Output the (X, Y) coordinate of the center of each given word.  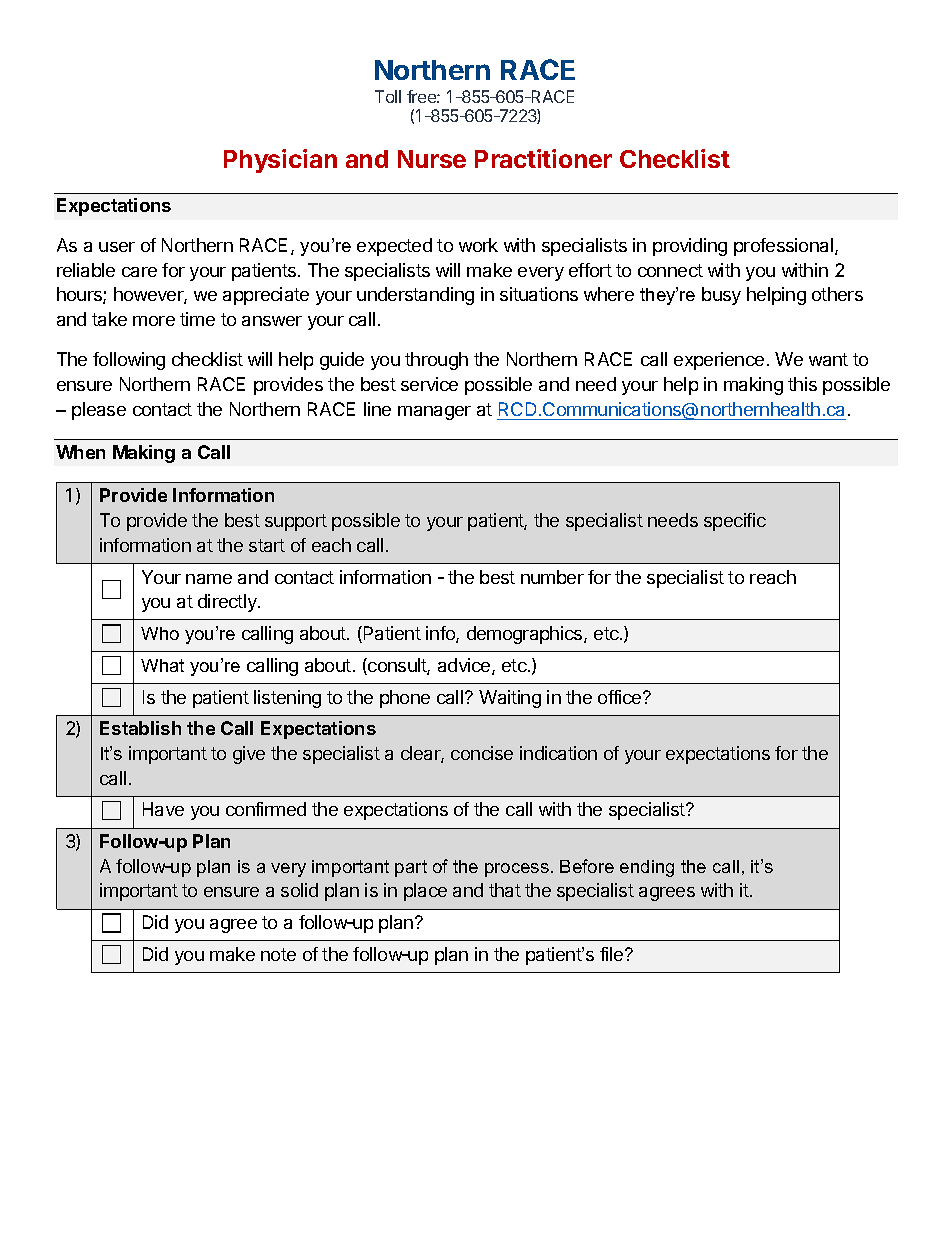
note (278, 954)
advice (465, 666)
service (429, 384)
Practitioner (543, 158)
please (99, 411)
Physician (280, 161)
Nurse (432, 159)
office (621, 697)
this (802, 384)
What (162, 665)
